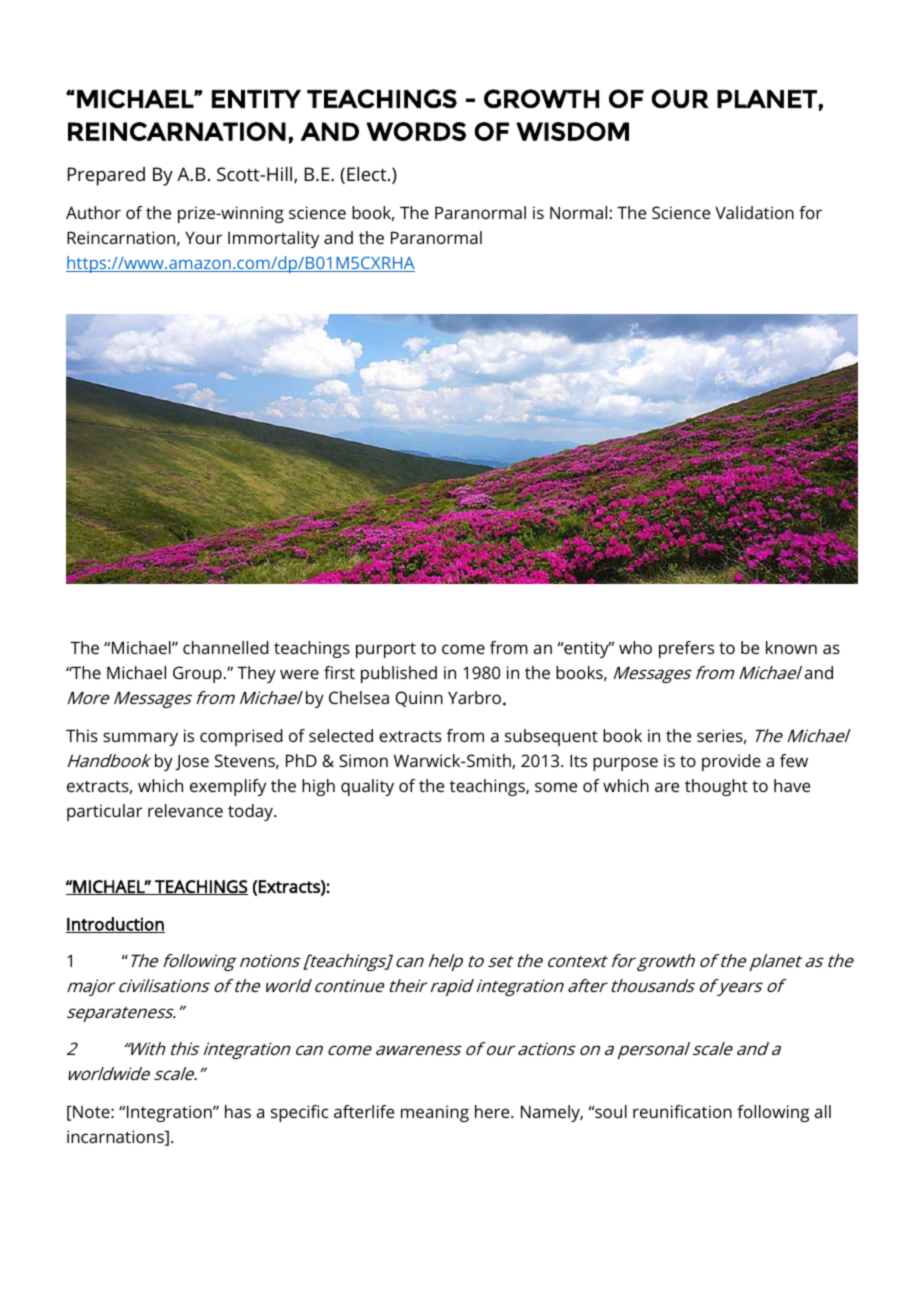 The width and height of the page is (924, 1308). I want to click on reunification, so click(682, 1111).
